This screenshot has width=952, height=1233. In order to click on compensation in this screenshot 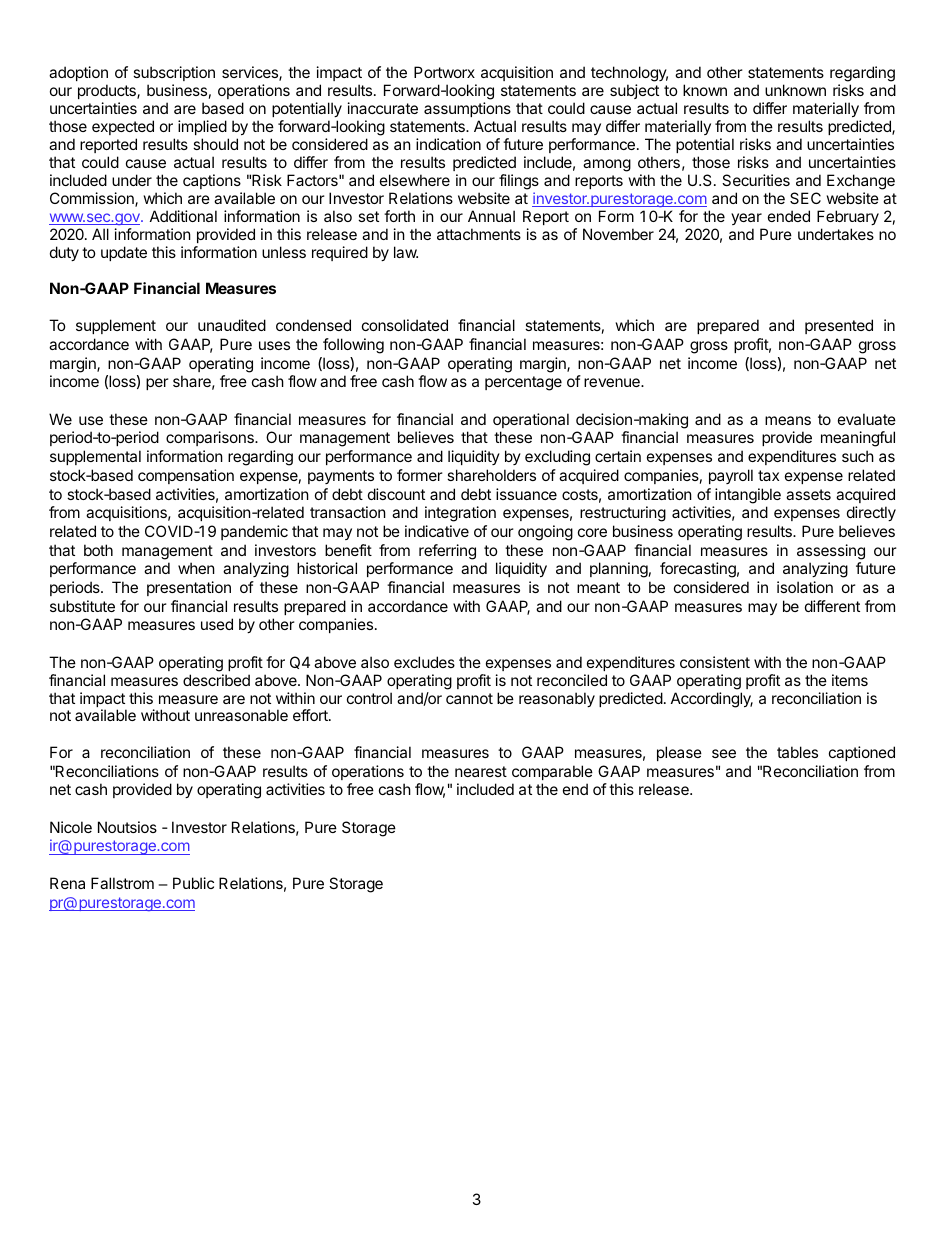, I will do `click(186, 476)`.
